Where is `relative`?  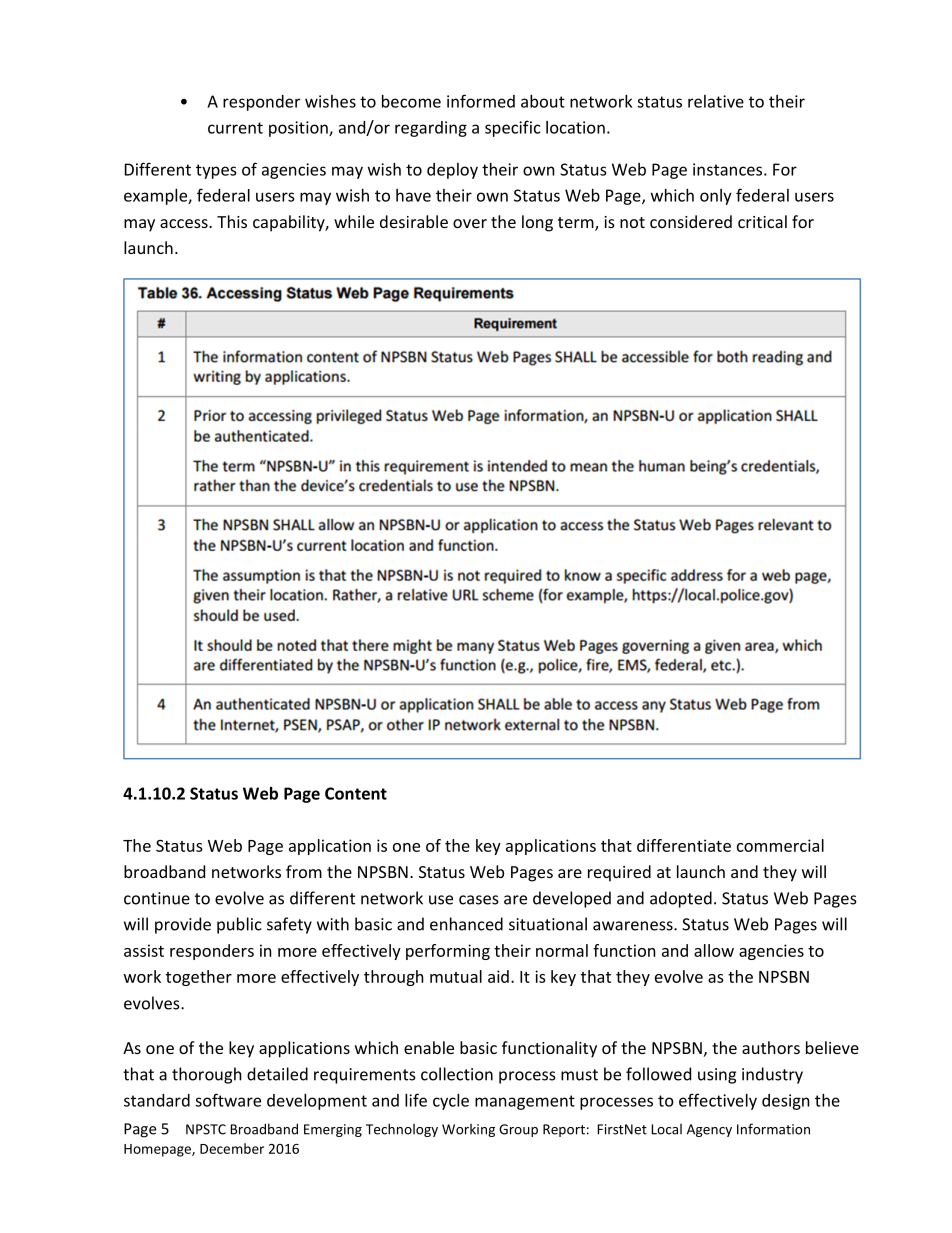 relative is located at coordinates (716, 101).
